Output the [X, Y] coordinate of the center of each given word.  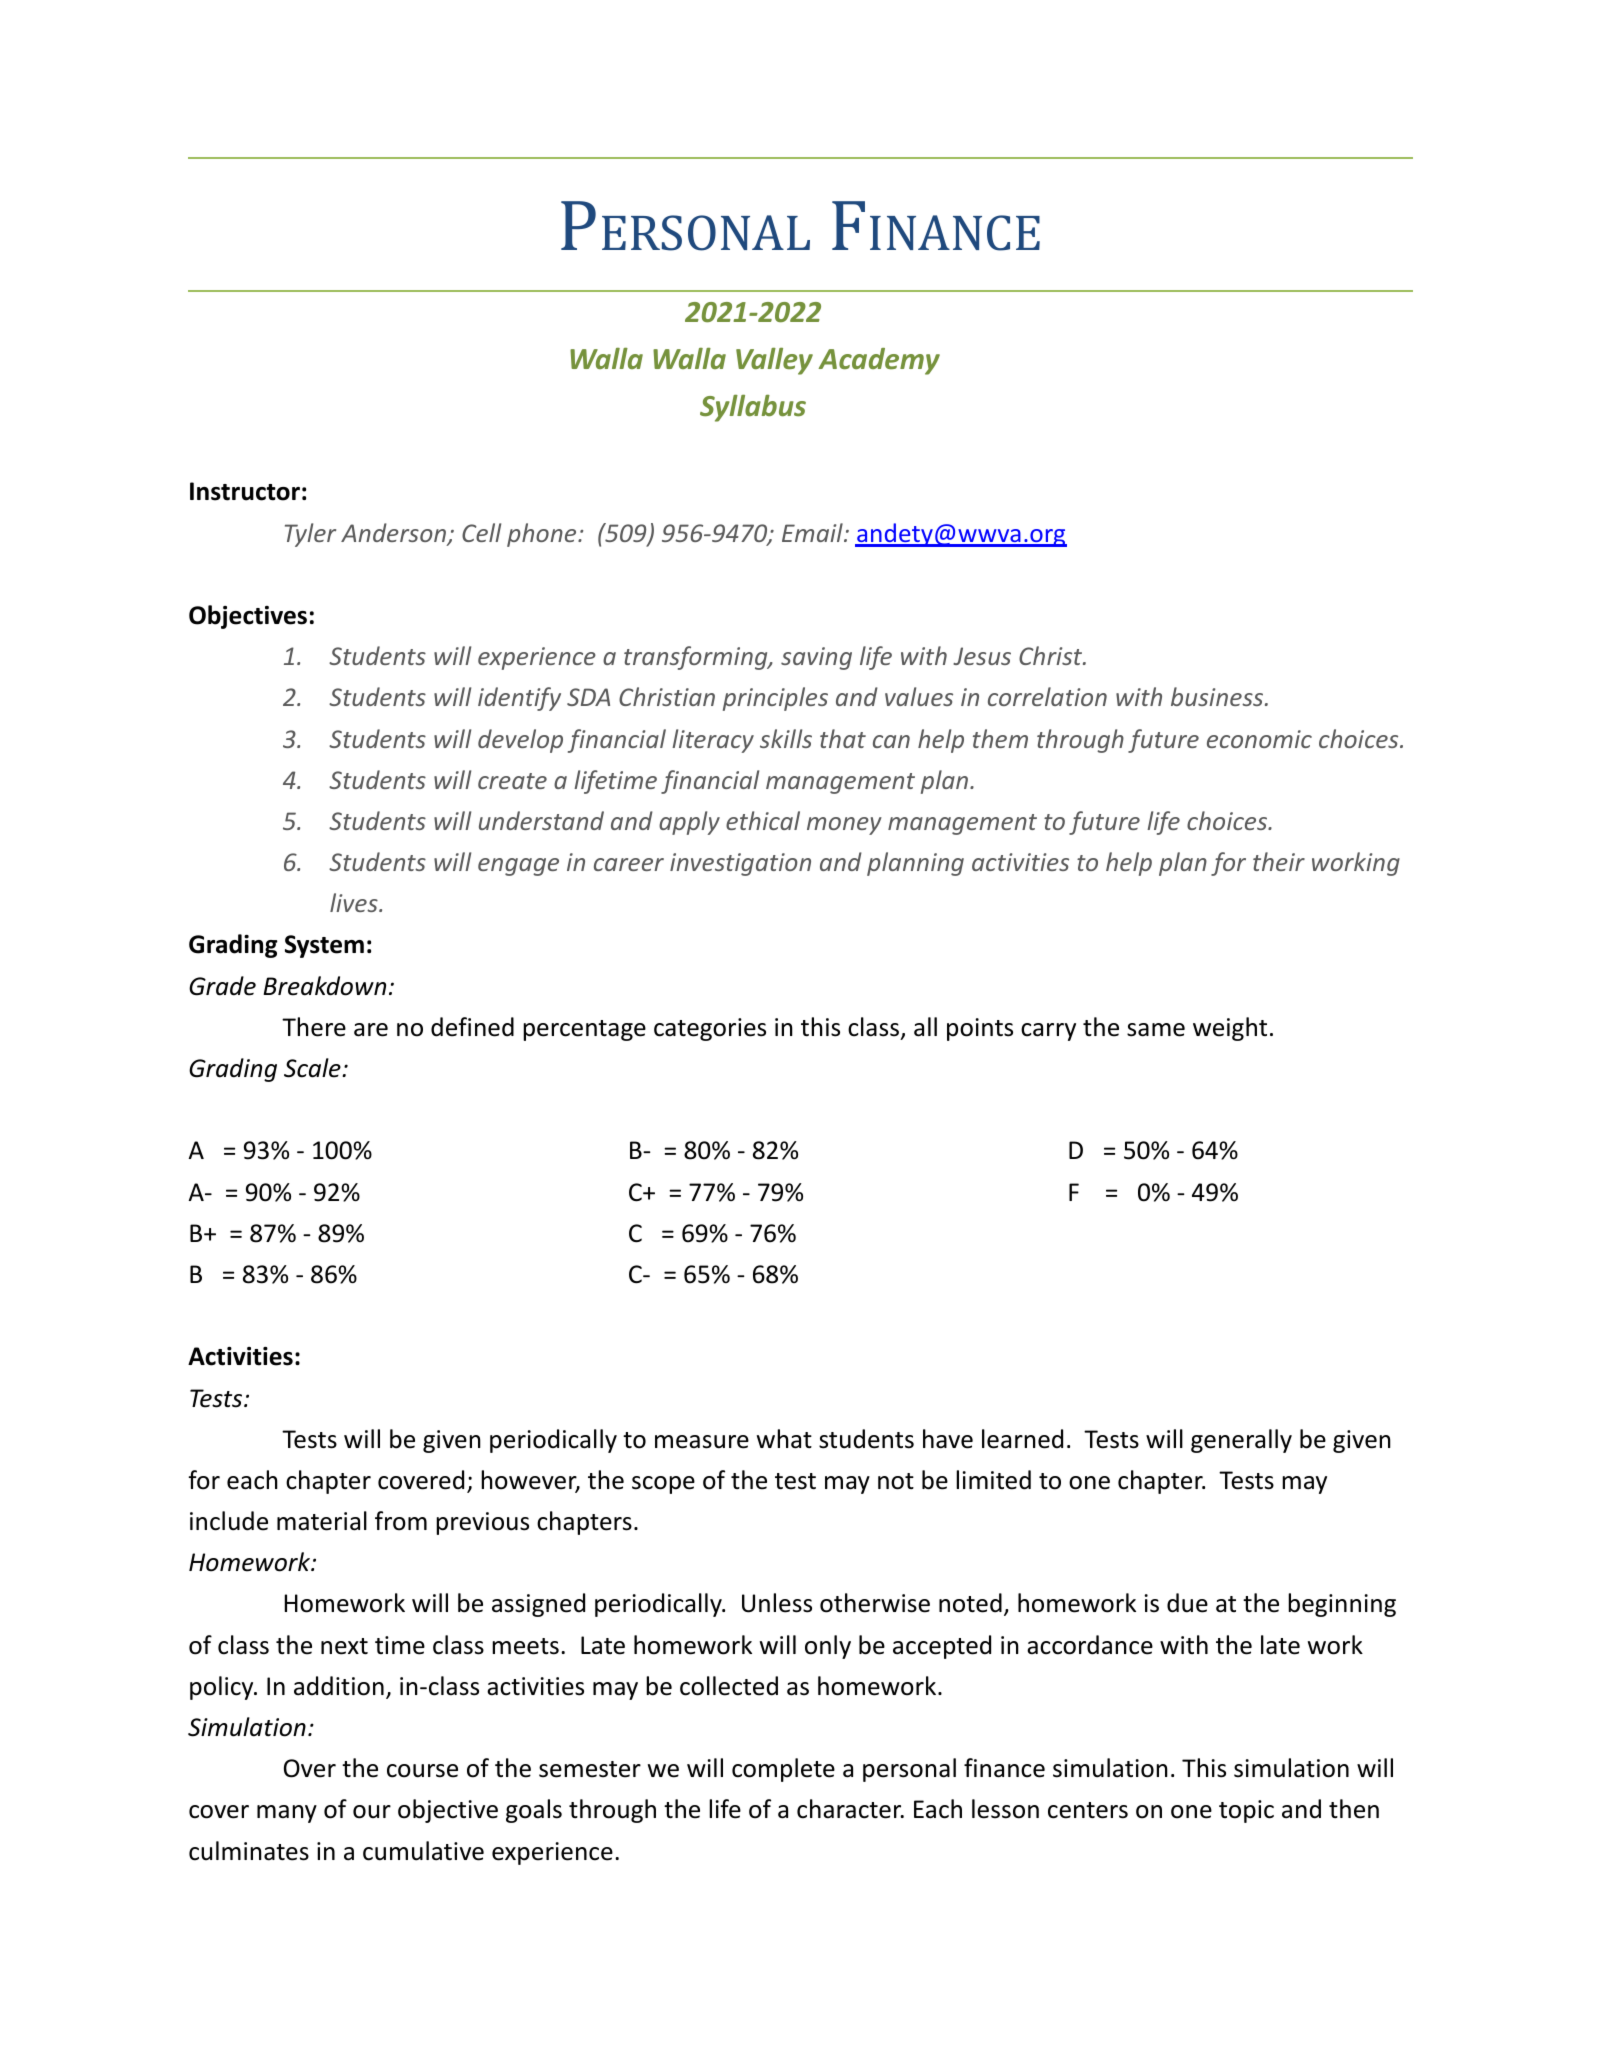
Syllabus [753, 408]
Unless [777, 1603]
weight [1230, 1029]
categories [710, 1029]
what [784, 1439]
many [287, 1814]
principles [775, 699]
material [322, 1521]
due [1187, 1603]
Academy [879, 361]
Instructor [245, 491]
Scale [313, 1068]
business [1217, 696]
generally [1241, 1441]
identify [519, 699]
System [324, 946]
